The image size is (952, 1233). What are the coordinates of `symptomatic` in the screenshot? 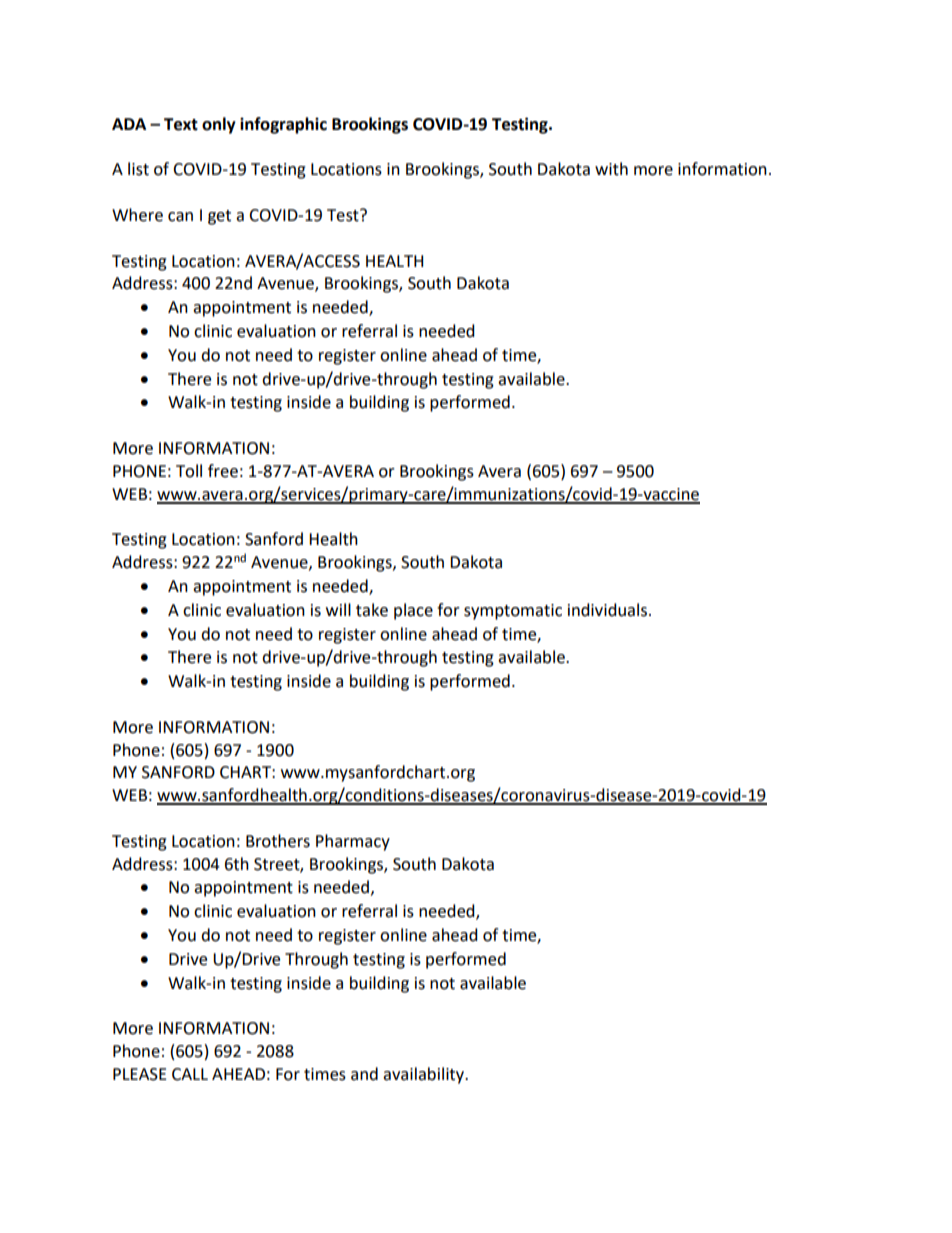 It's located at (513, 612).
